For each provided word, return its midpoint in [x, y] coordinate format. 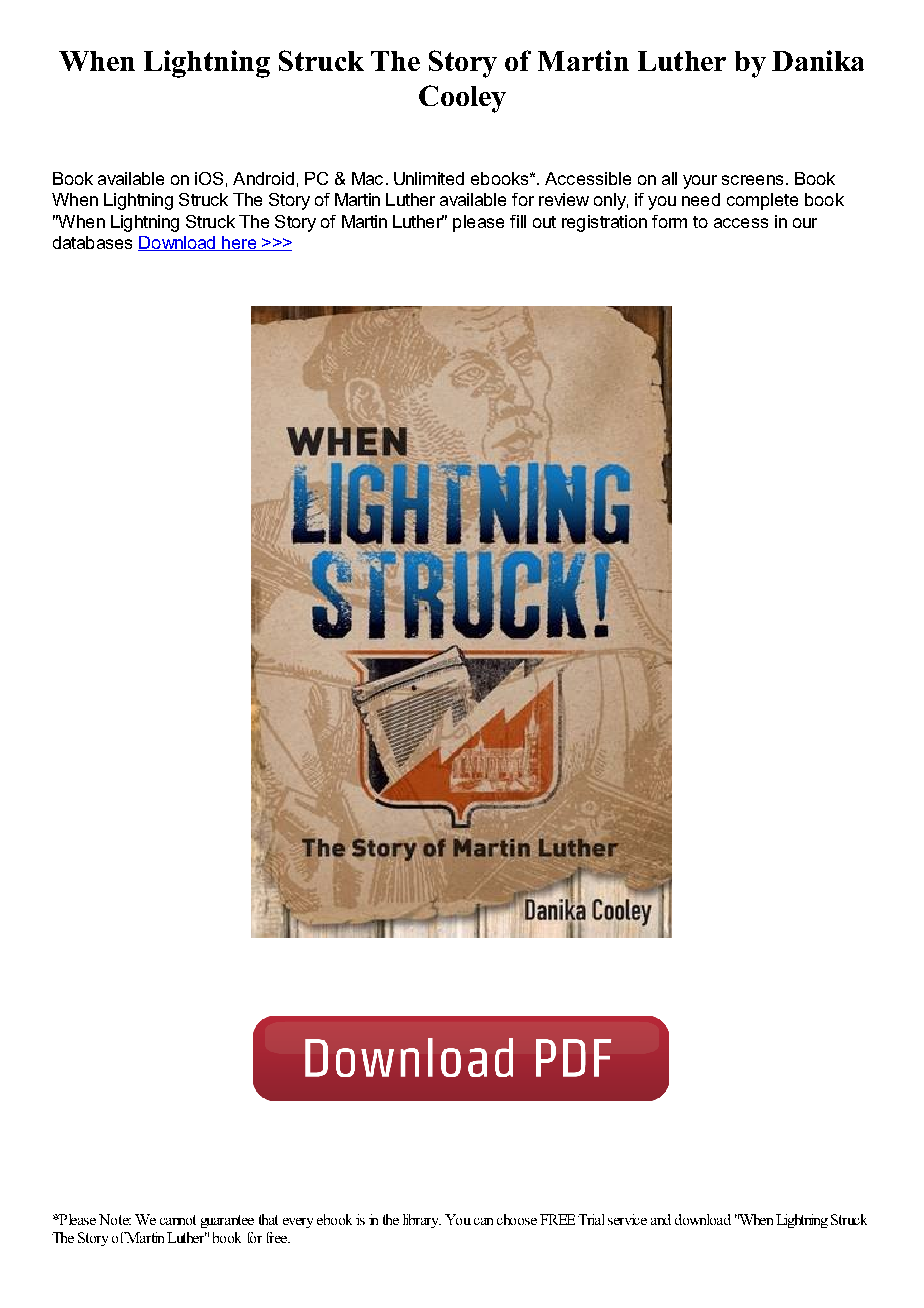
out [544, 222]
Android [263, 178]
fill [518, 221]
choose [517, 1219]
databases [92, 242]
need [701, 199]
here [239, 243]
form [669, 221]
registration [604, 223]
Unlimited [429, 178]
